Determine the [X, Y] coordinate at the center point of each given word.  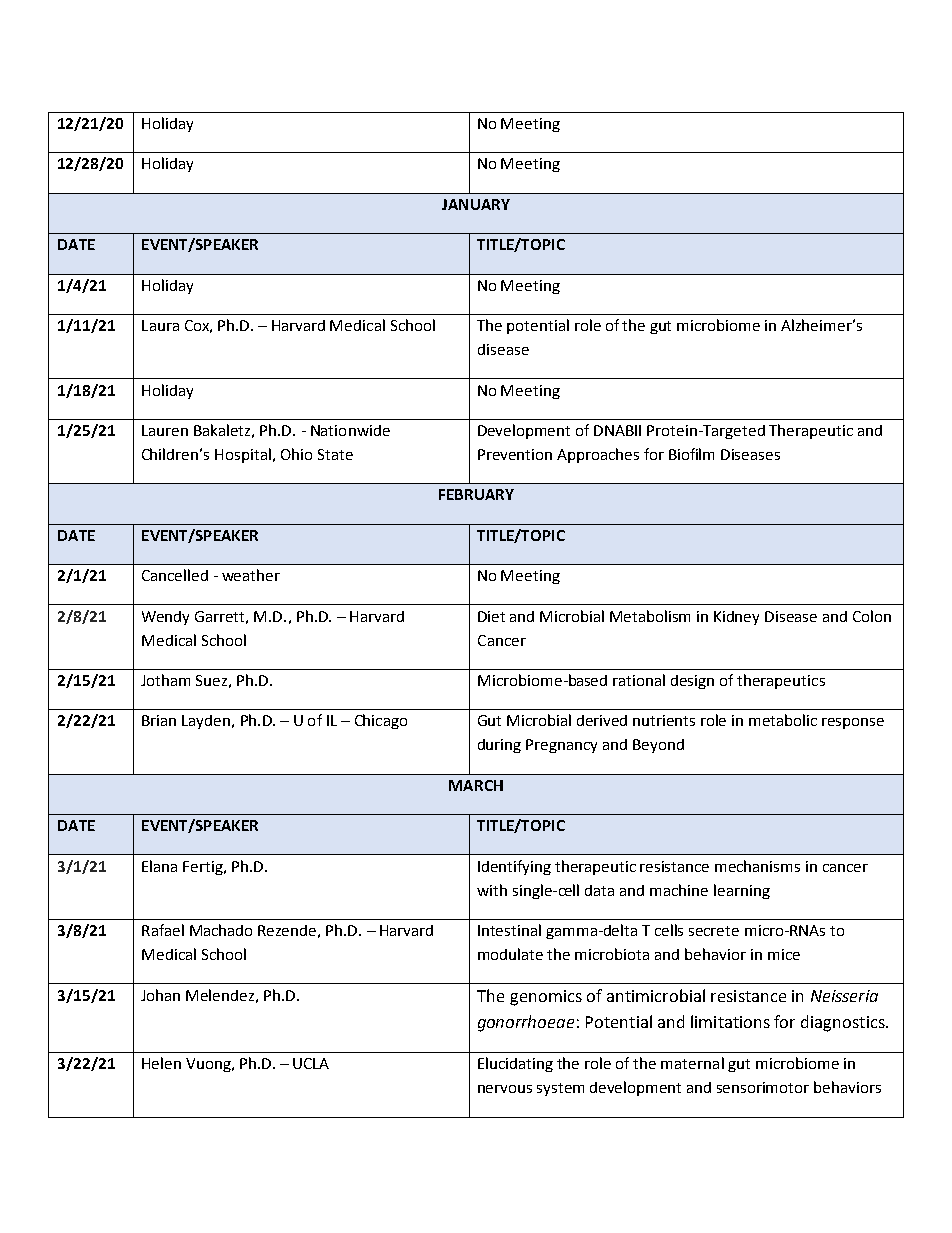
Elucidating [515, 1064]
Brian [159, 720]
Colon [872, 616]
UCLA [311, 1063]
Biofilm [691, 454]
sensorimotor [763, 1087]
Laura [160, 325]
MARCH [476, 785]
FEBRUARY [476, 494]
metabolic [783, 720]
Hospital [243, 455]
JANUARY [476, 204]
